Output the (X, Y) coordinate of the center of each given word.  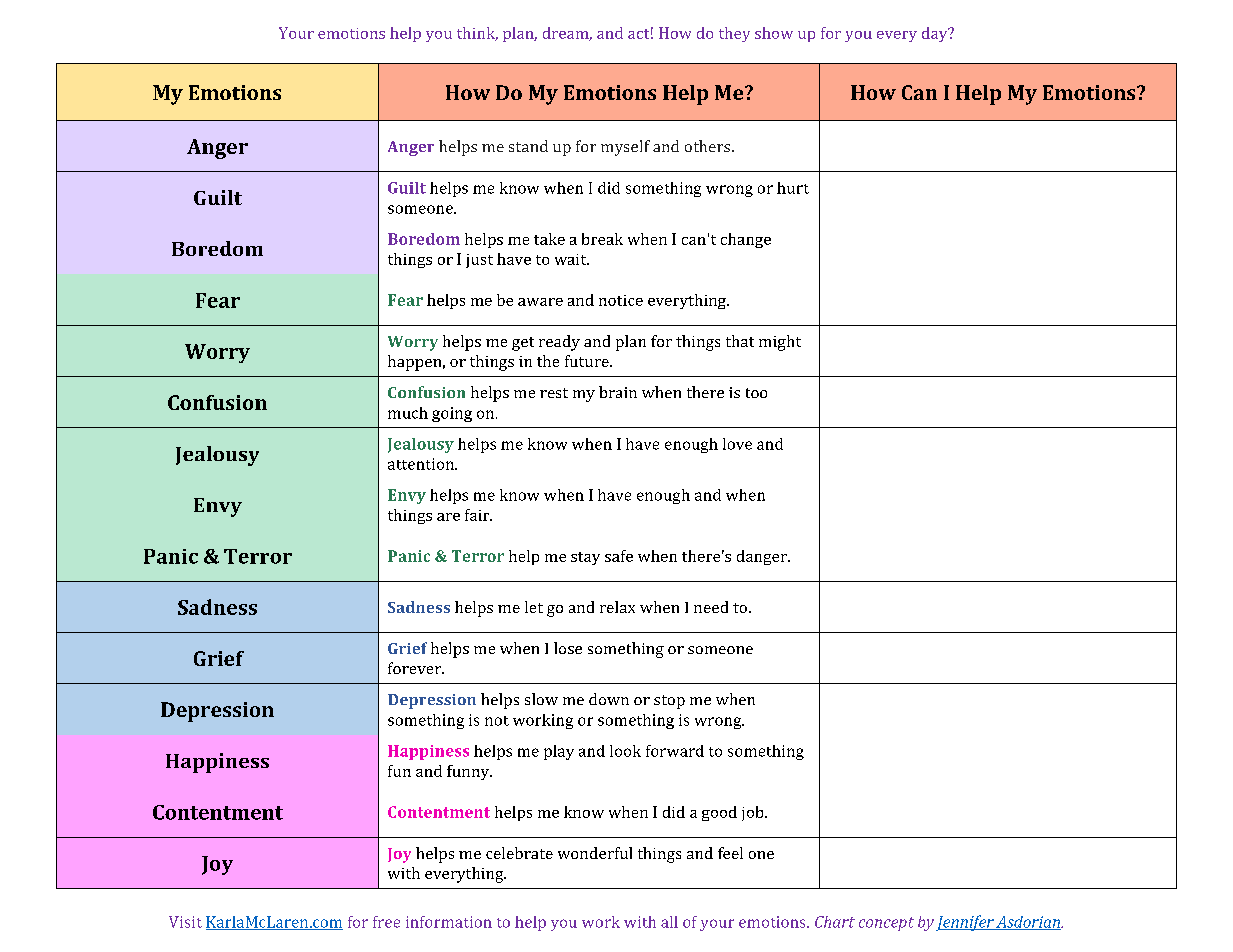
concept (886, 924)
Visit (185, 922)
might (780, 343)
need (711, 607)
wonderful (595, 853)
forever (415, 668)
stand (528, 146)
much (408, 413)
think (477, 34)
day (936, 34)
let (534, 607)
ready (559, 343)
